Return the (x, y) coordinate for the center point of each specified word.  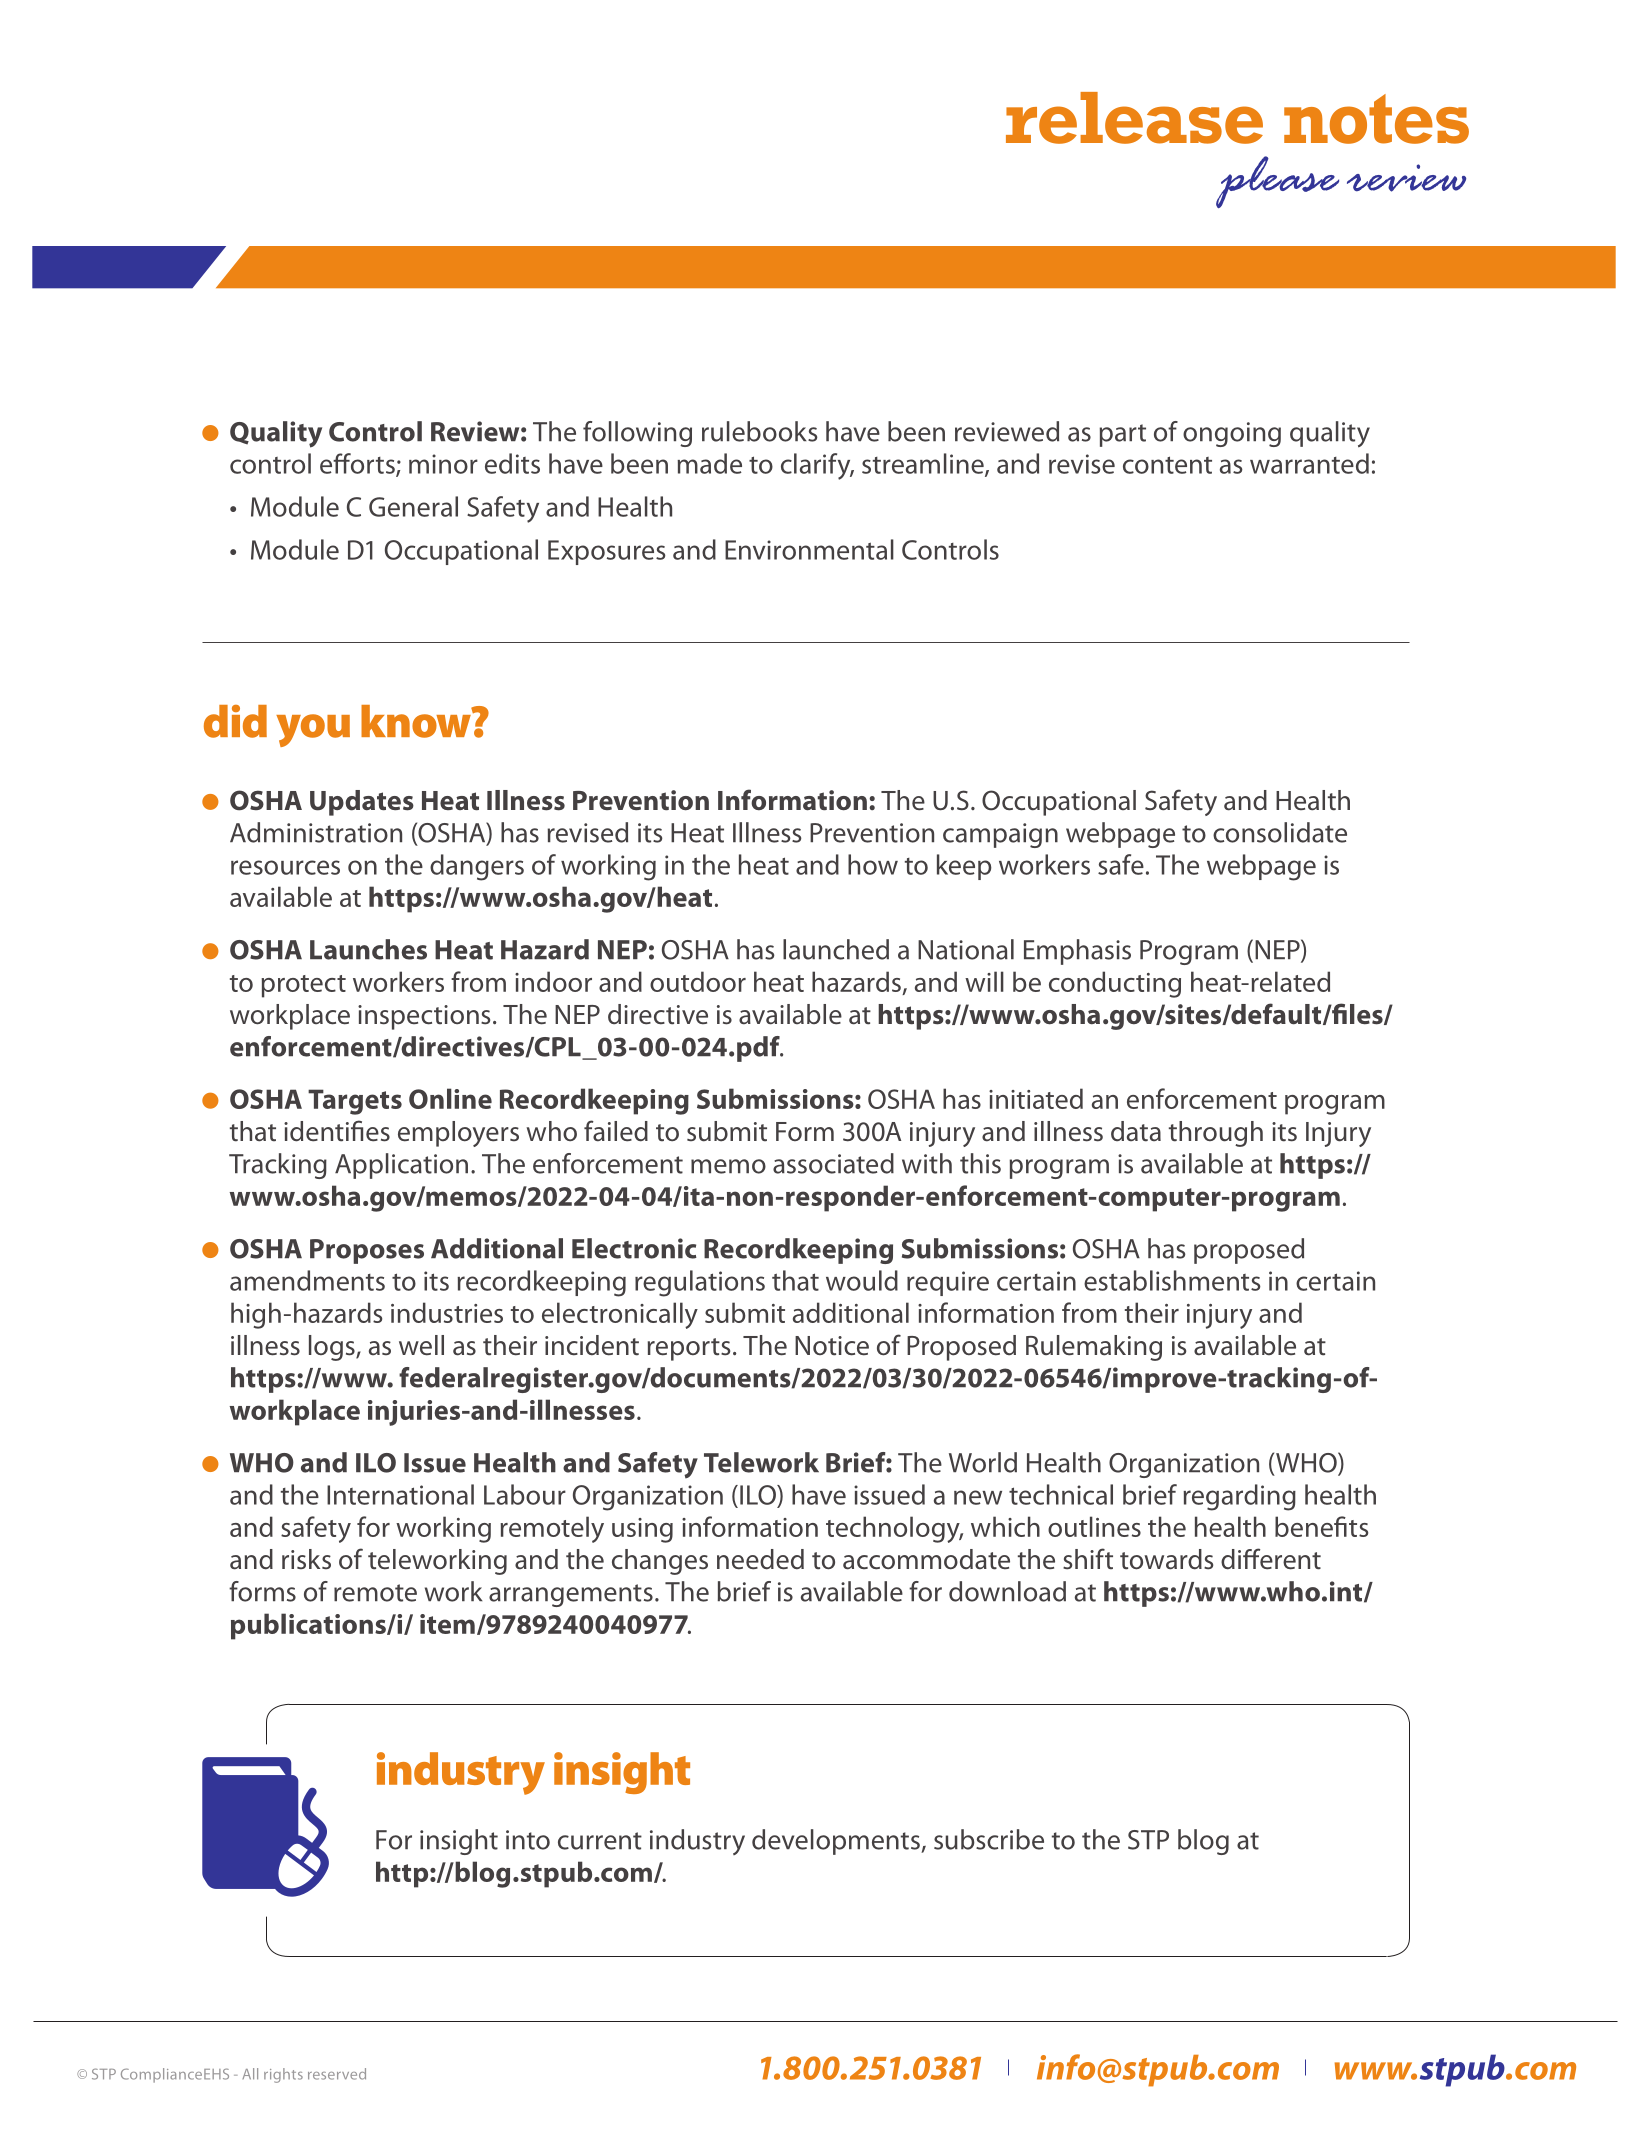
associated (833, 1163)
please (1277, 182)
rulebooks (760, 431)
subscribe (989, 1839)
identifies (337, 1131)
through (1216, 1134)
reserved (337, 2074)
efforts (358, 464)
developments (837, 1842)
